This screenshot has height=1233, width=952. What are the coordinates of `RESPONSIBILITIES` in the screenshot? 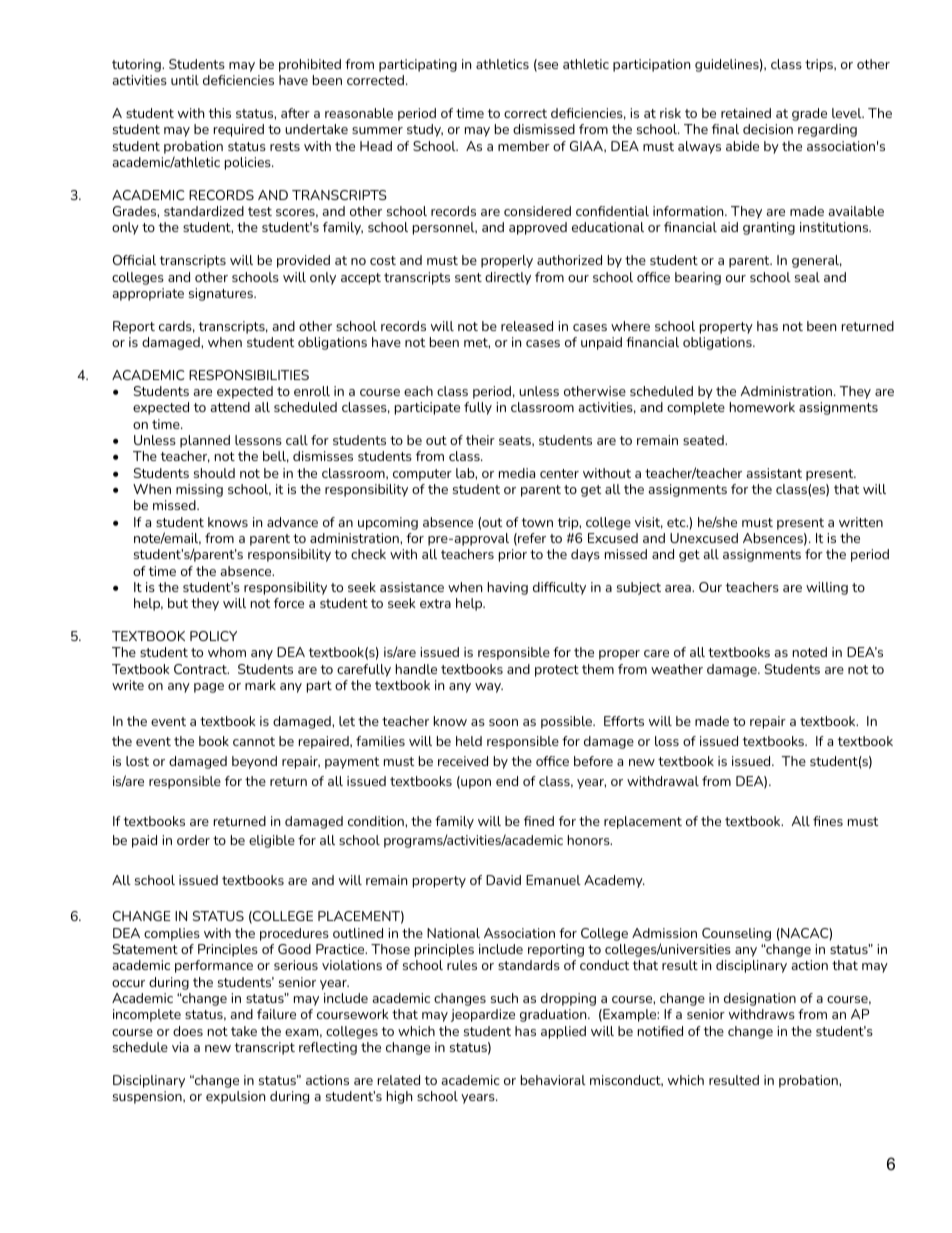 It's located at (249, 375).
